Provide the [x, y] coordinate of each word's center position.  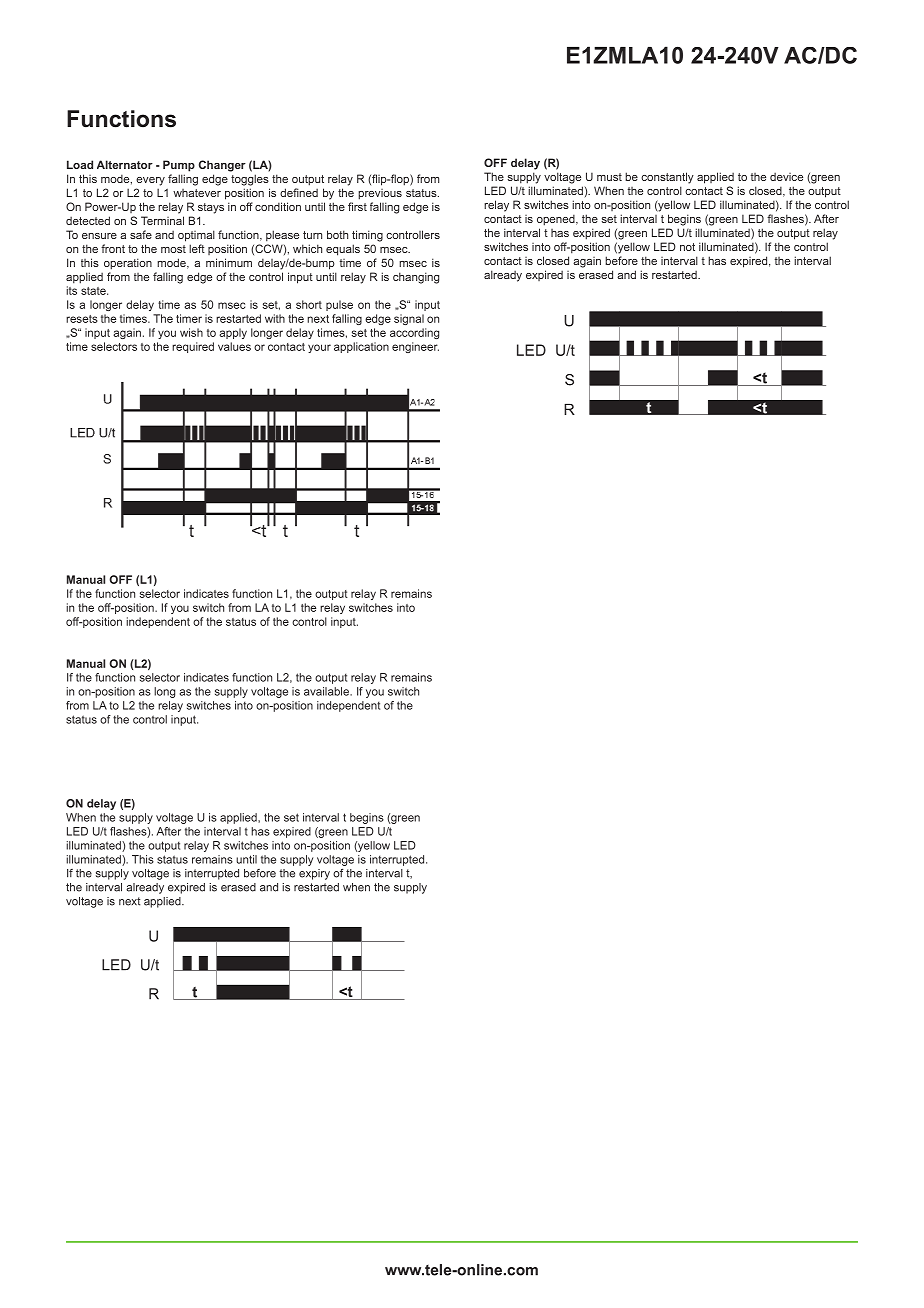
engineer [415, 347]
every [150, 181]
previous [380, 194]
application [361, 347]
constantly [667, 178]
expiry [314, 874]
